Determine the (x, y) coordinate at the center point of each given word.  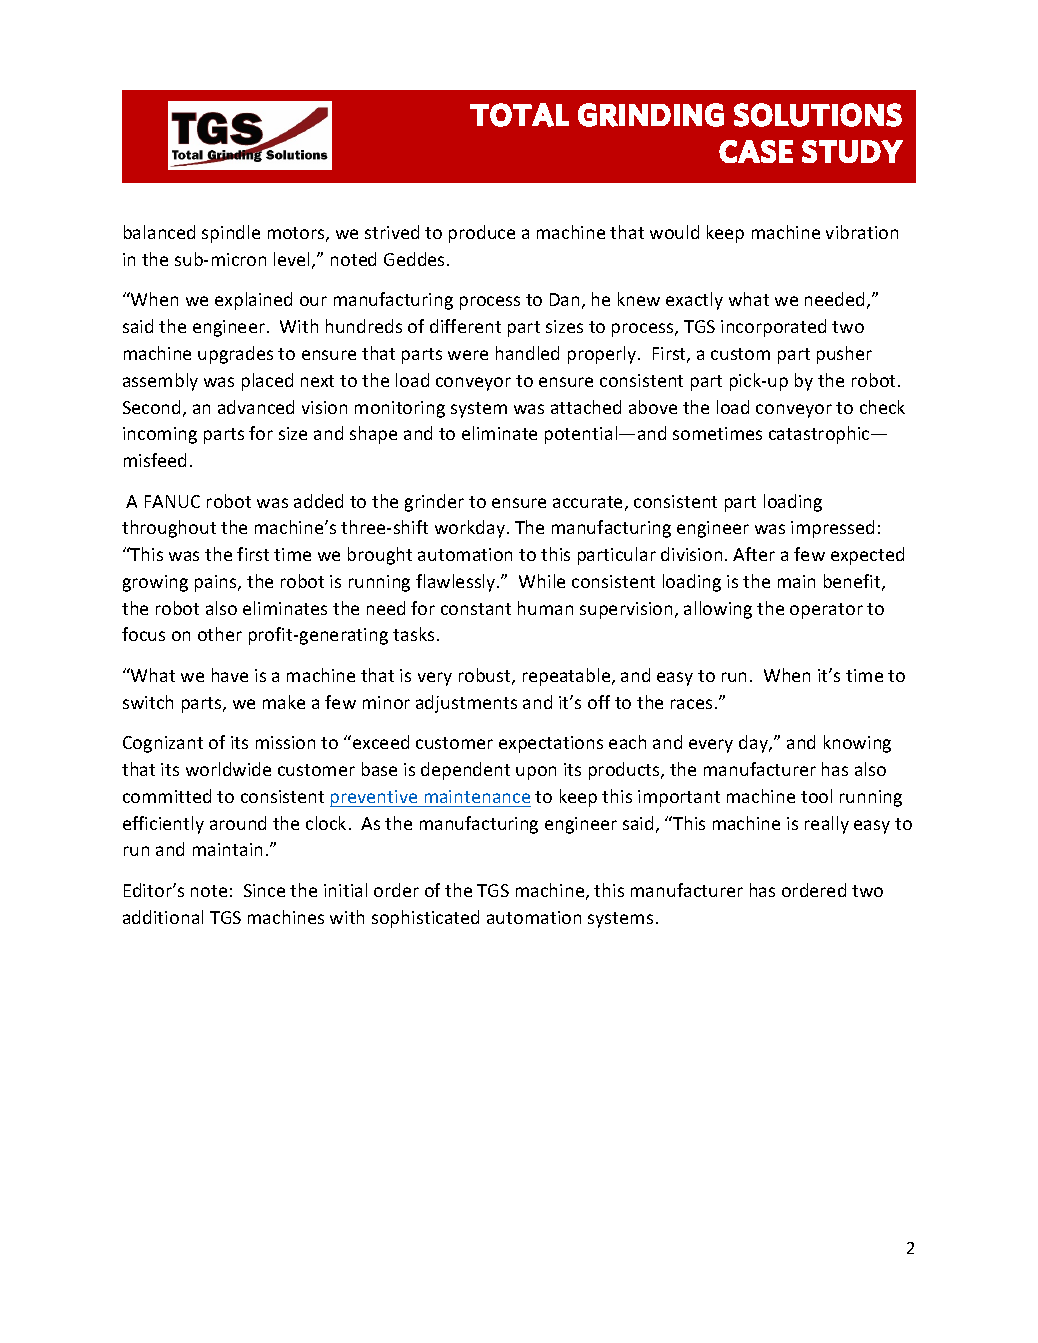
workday (471, 529)
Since (264, 890)
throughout (169, 529)
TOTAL (519, 115)
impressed (832, 529)
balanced (159, 232)
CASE (756, 151)
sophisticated (425, 919)
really (827, 825)
